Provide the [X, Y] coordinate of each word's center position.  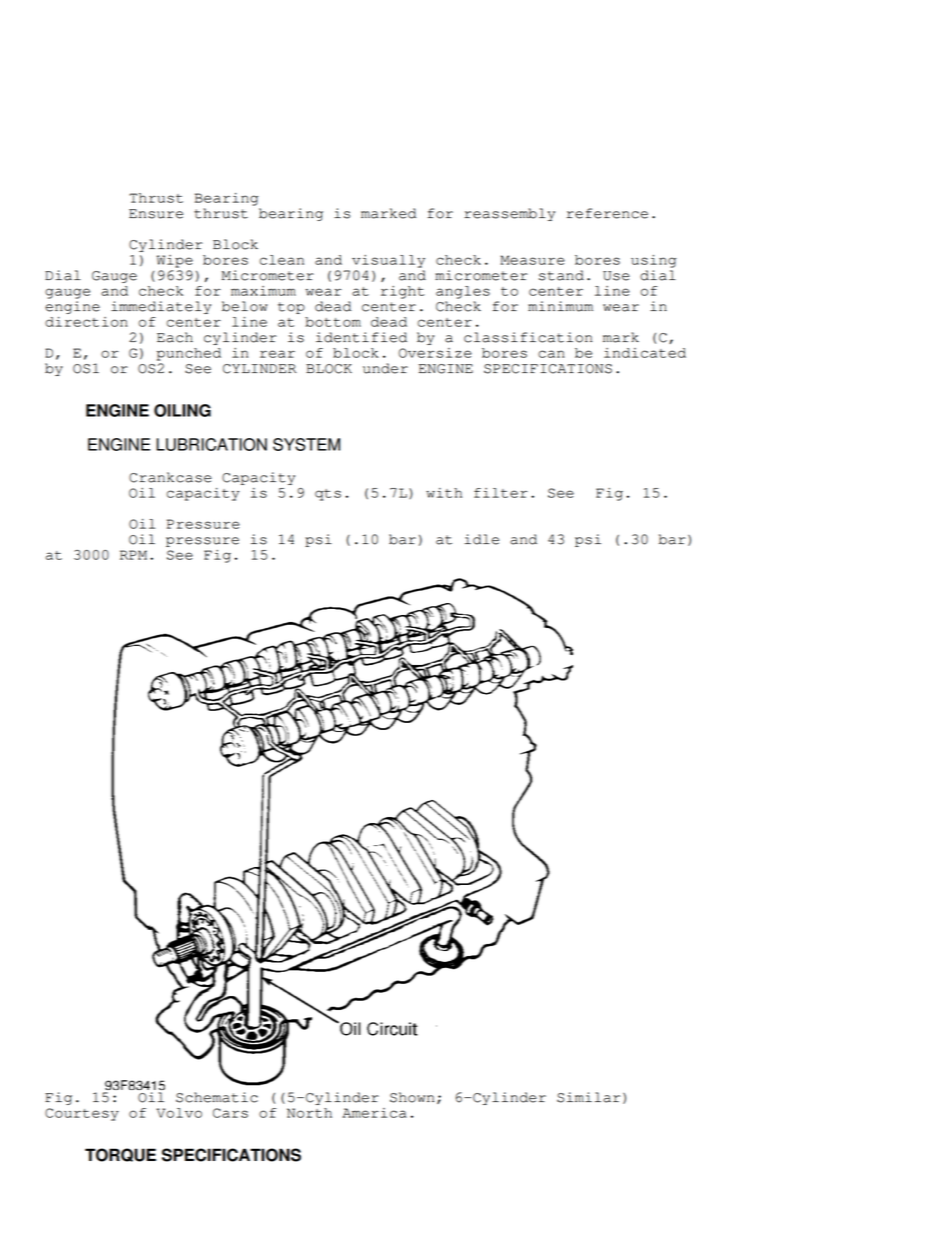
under [385, 368]
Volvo [179, 1113]
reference [607, 213]
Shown [412, 1097]
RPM [133, 555]
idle [481, 539]
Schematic [217, 1097]
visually [388, 261]
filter [501, 493]
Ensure [156, 214]
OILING [182, 410]
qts [328, 495]
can [551, 354]
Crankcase [170, 477]
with [444, 493]
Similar [588, 1097]
